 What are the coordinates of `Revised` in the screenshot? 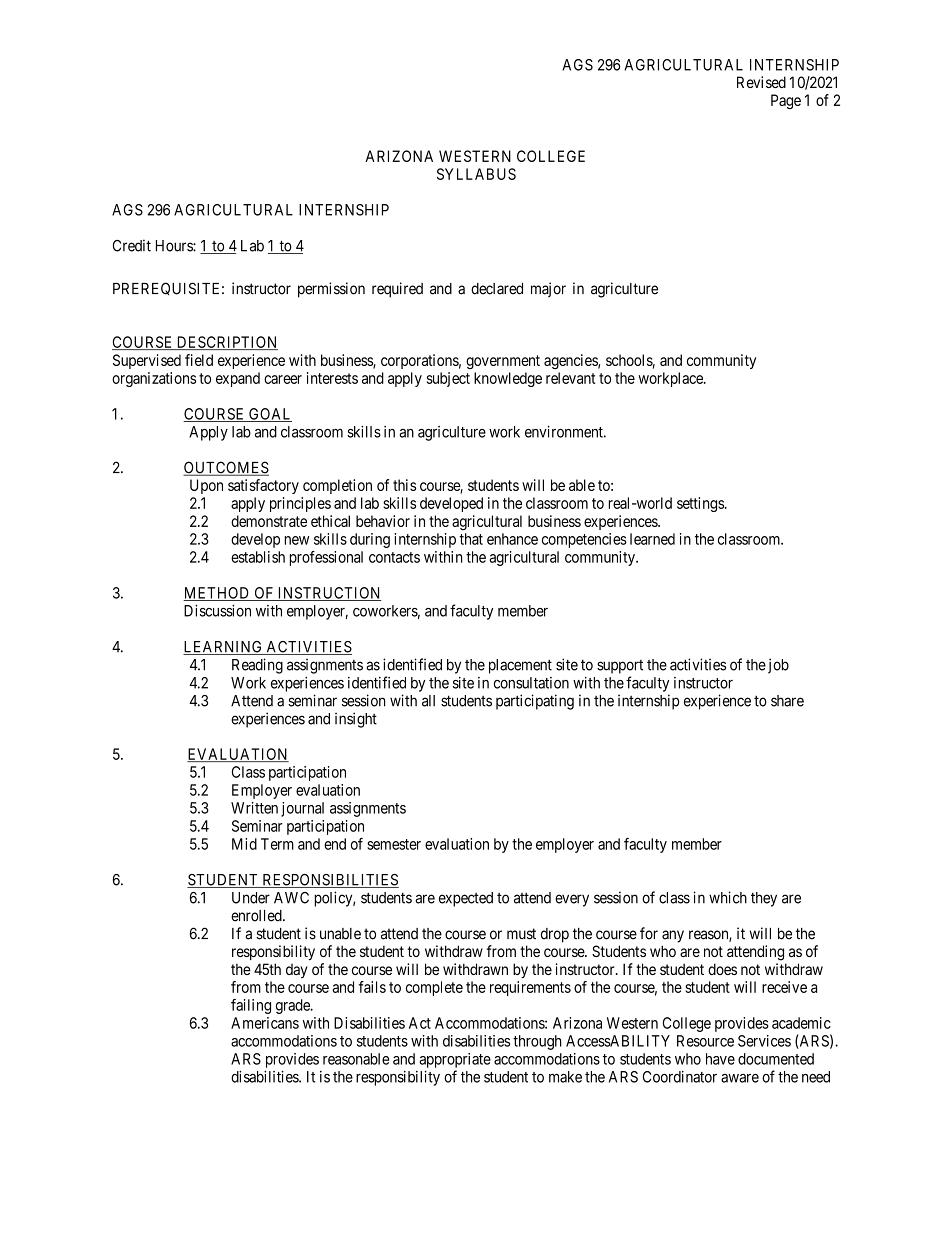 It's located at (761, 82).
